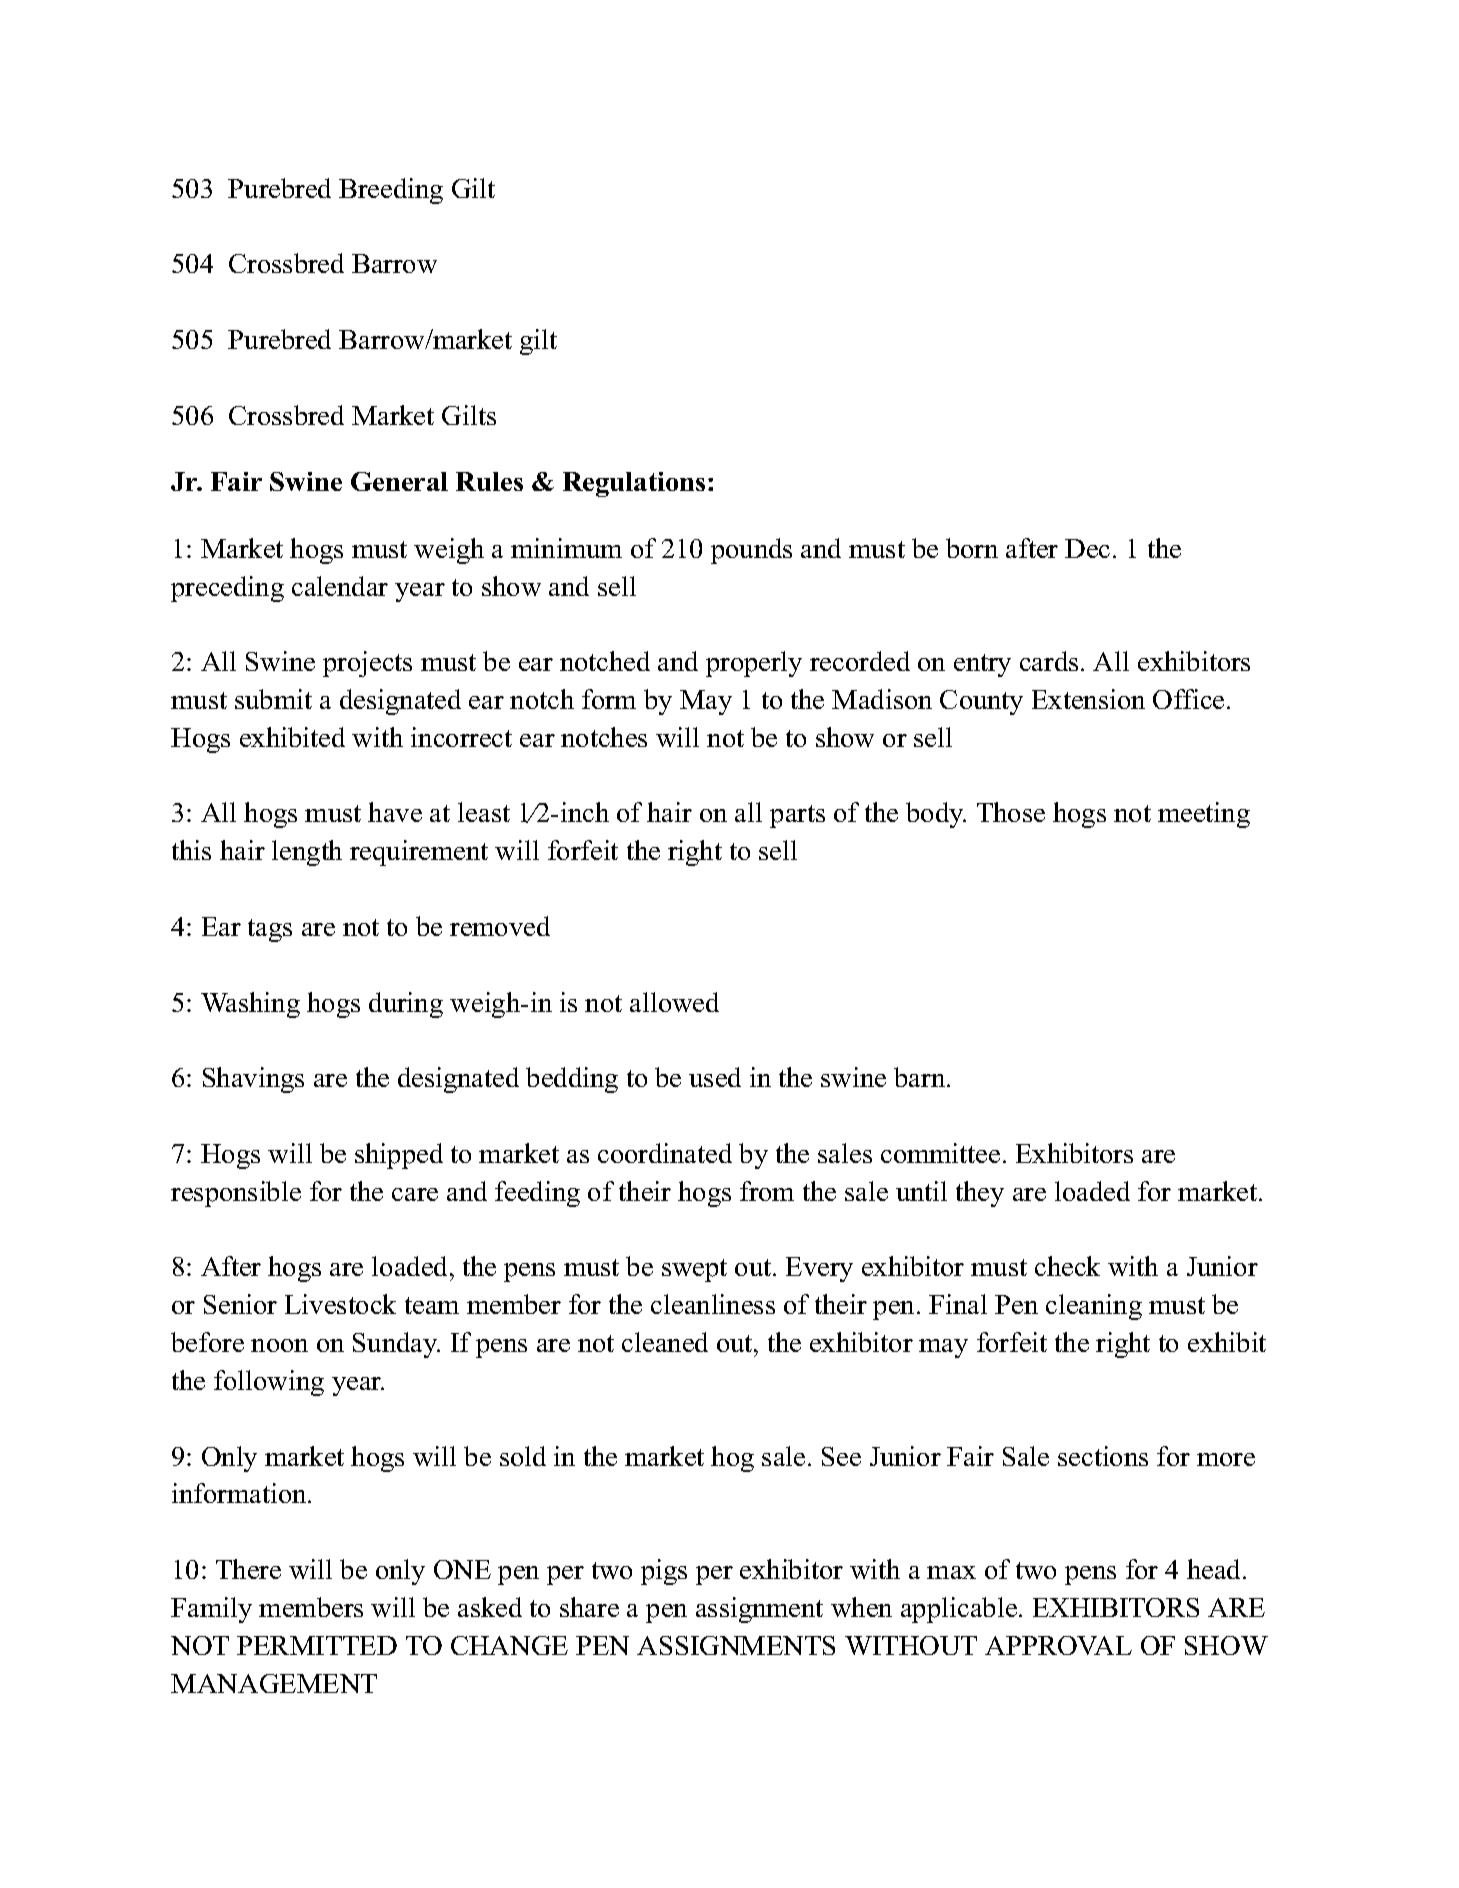 This document has height=1888, width=1459. I want to click on Breeding, so click(391, 191).
